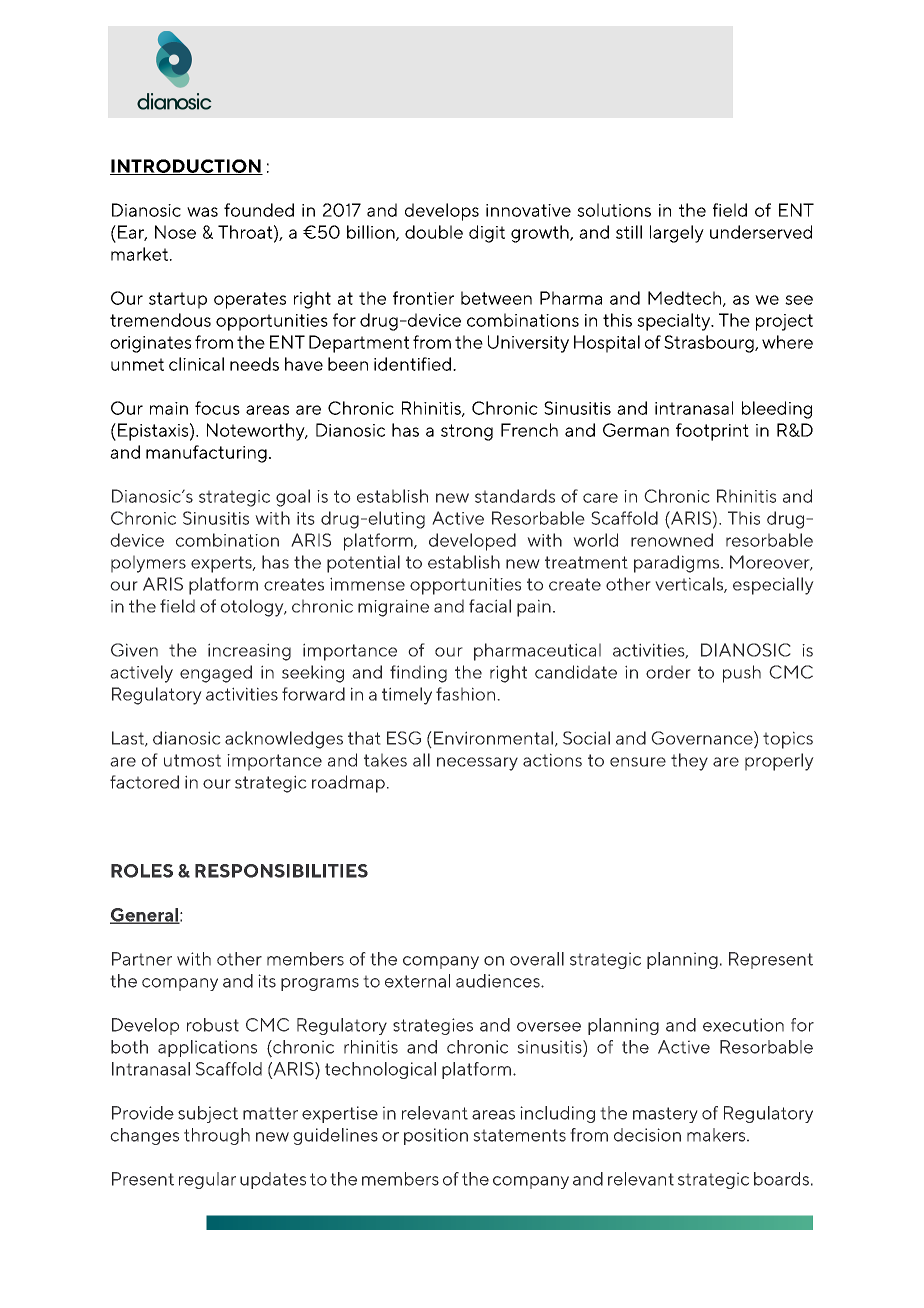 This image has height=1308, width=924. Describe the element at coordinates (436, 1136) in the image. I see `position` at that location.
